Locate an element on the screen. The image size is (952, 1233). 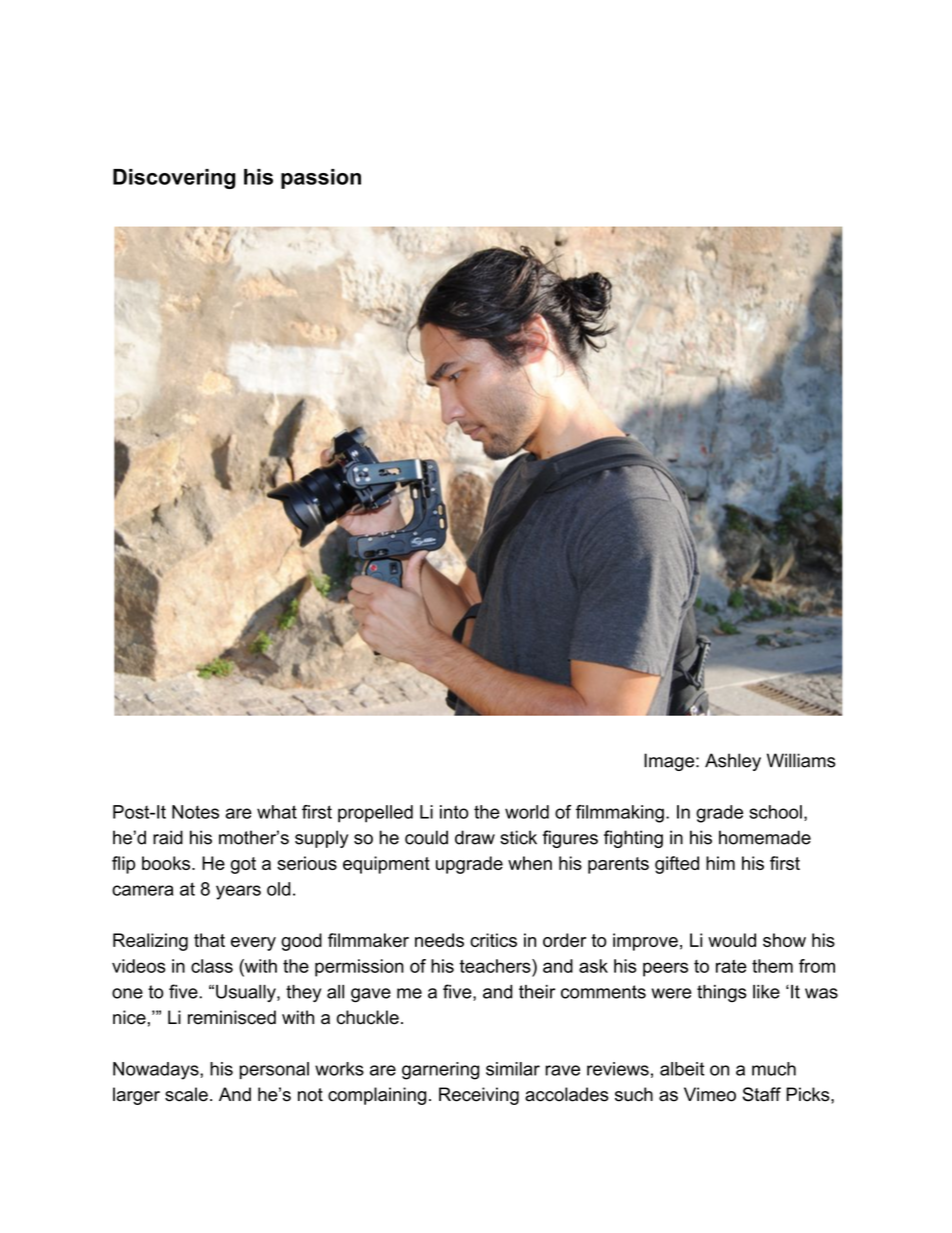
years is located at coordinates (238, 892).
